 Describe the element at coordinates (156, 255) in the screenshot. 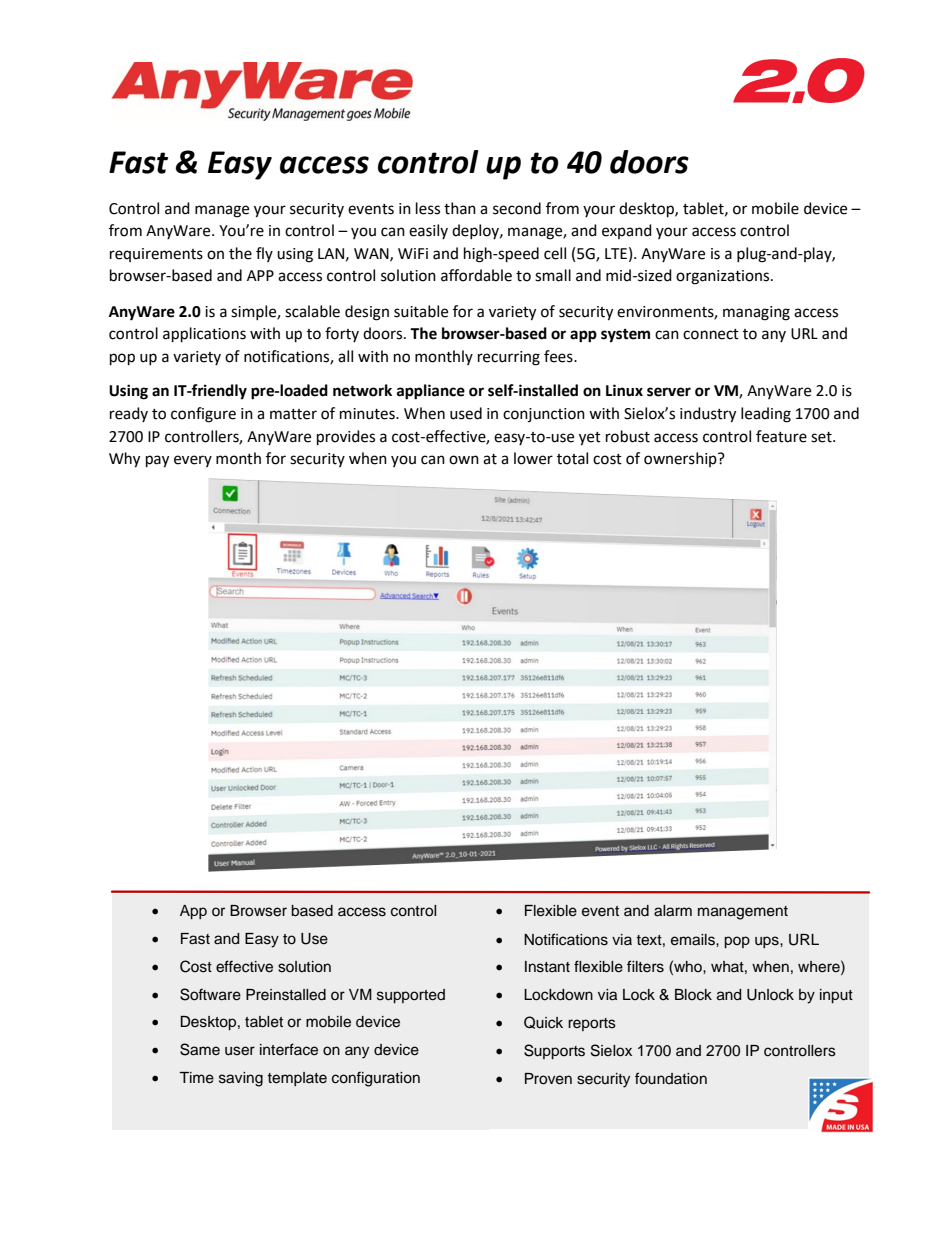

I see `requirements` at that location.
